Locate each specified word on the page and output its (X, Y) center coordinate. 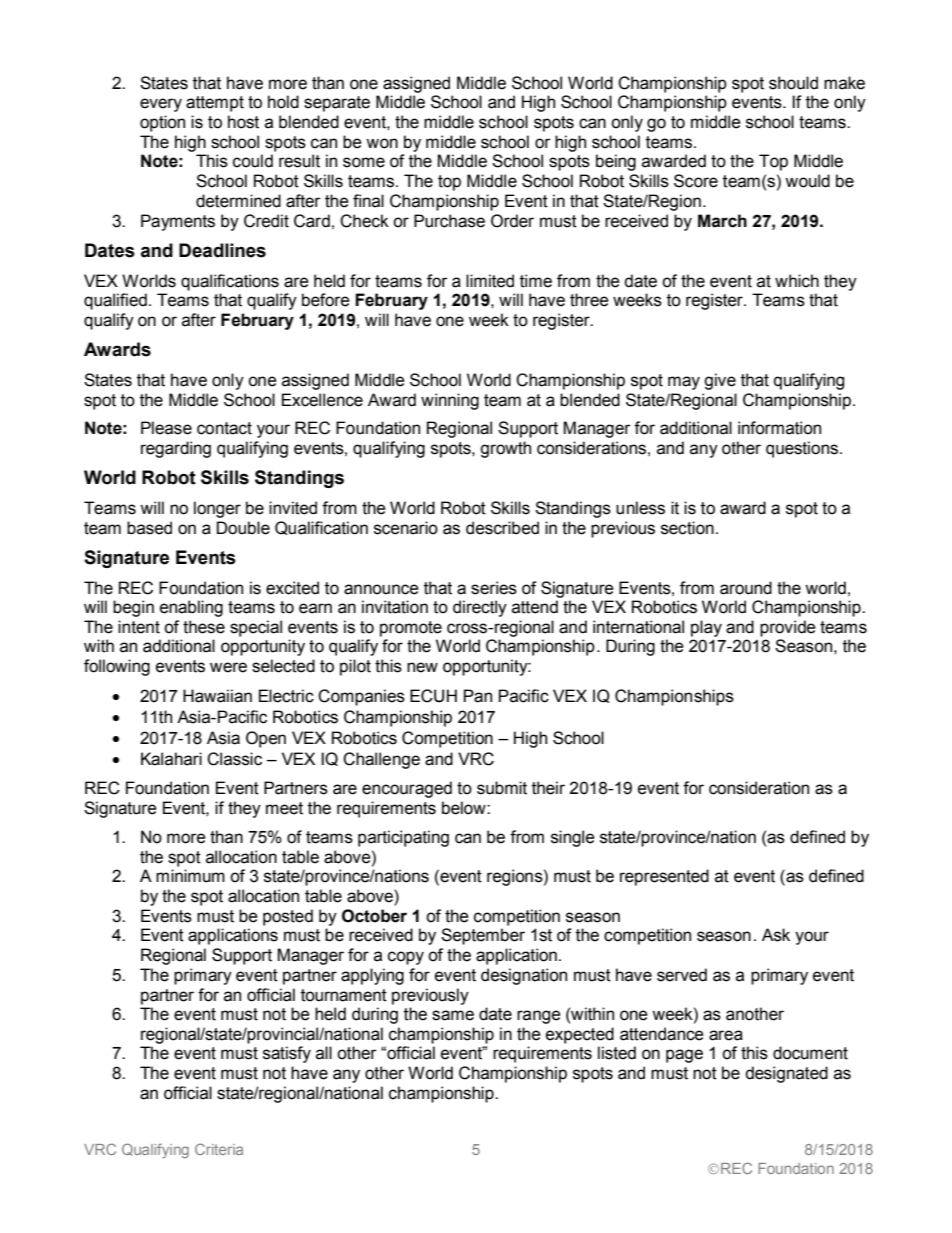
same (453, 1015)
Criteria (219, 1149)
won (382, 143)
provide (788, 628)
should (793, 83)
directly (480, 608)
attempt (215, 104)
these (204, 627)
